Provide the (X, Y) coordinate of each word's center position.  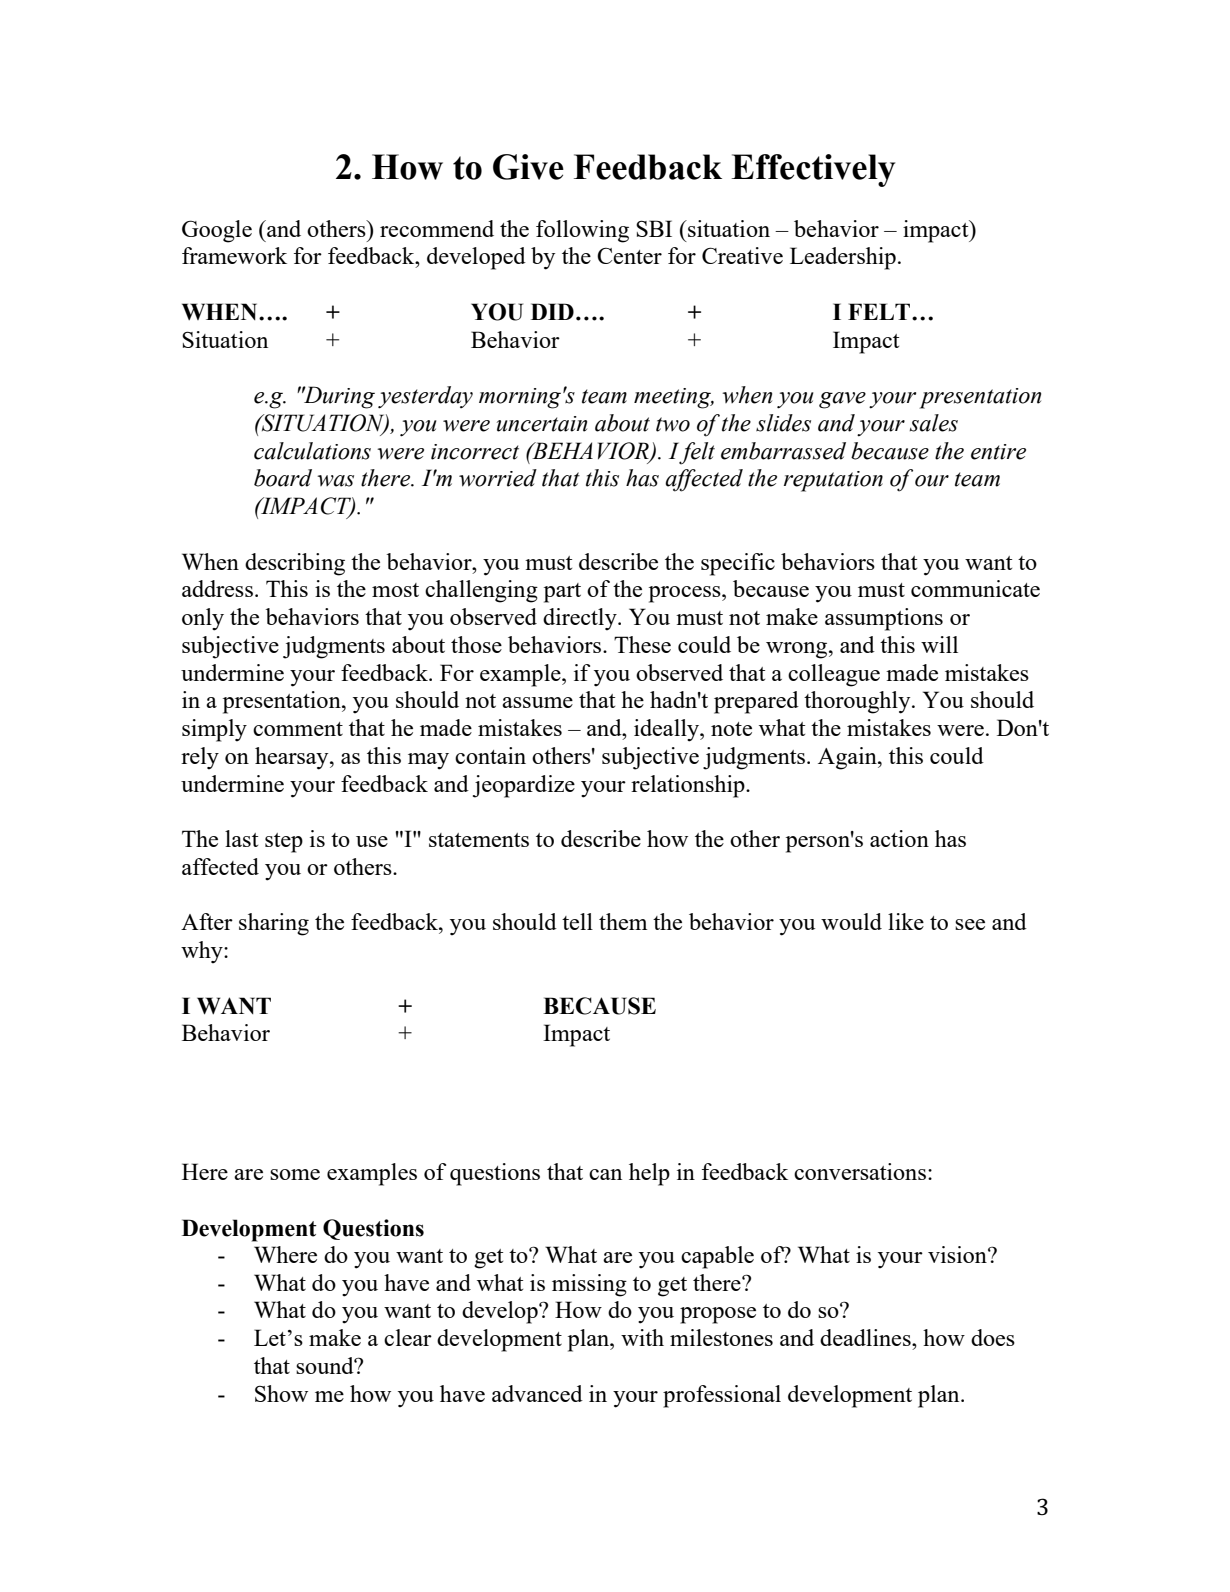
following (582, 231)
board (283, 478)
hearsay (293, 758)
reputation (833, 481)
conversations (860, 1171)
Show (281, 1393)
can (605, 1174)
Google (217, 231)
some (295, 1174)
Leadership (843, 258)
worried (498, 478)
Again (848, 758)
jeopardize (524, 786)
